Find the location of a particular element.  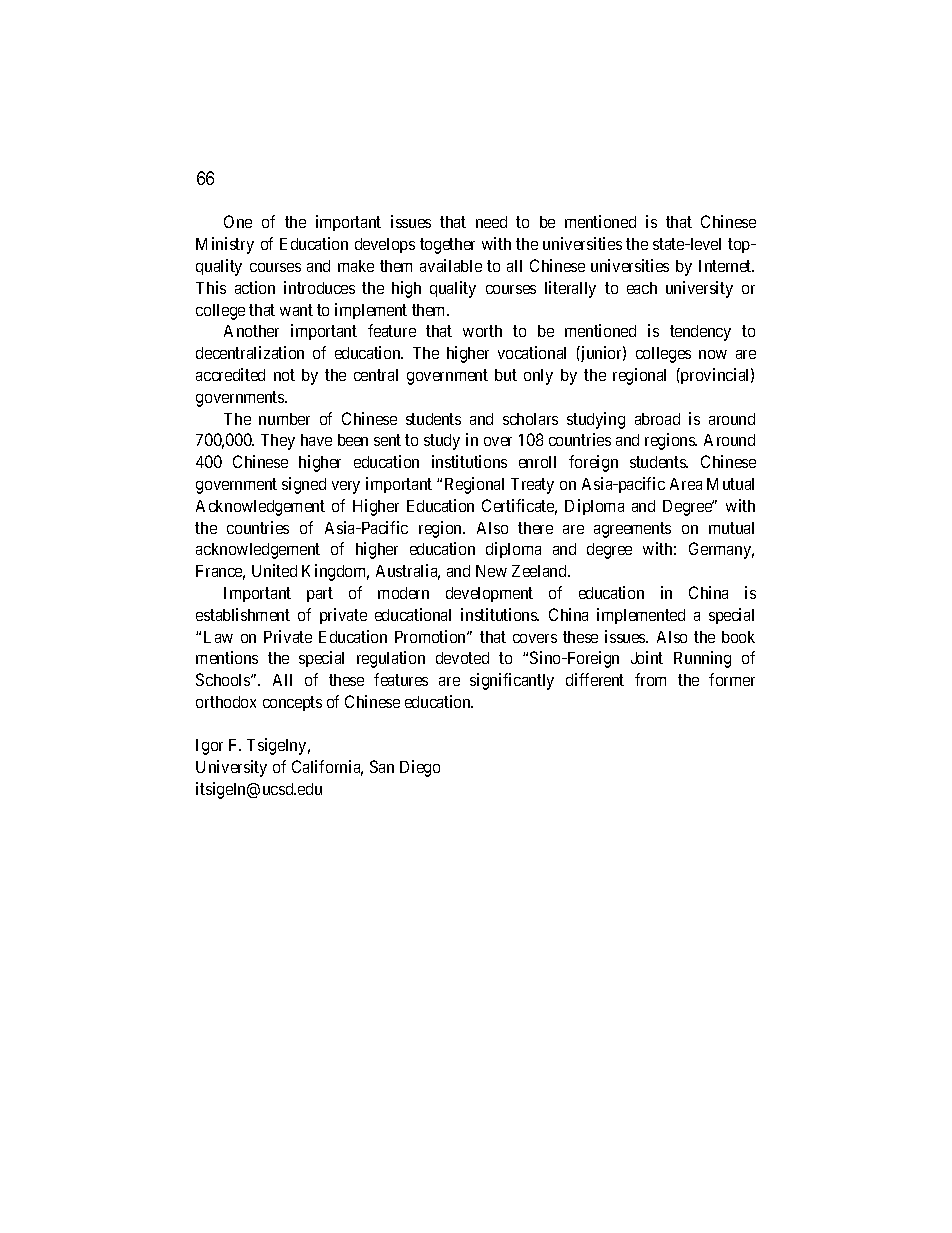

United is located at coordinates (274, 570).
